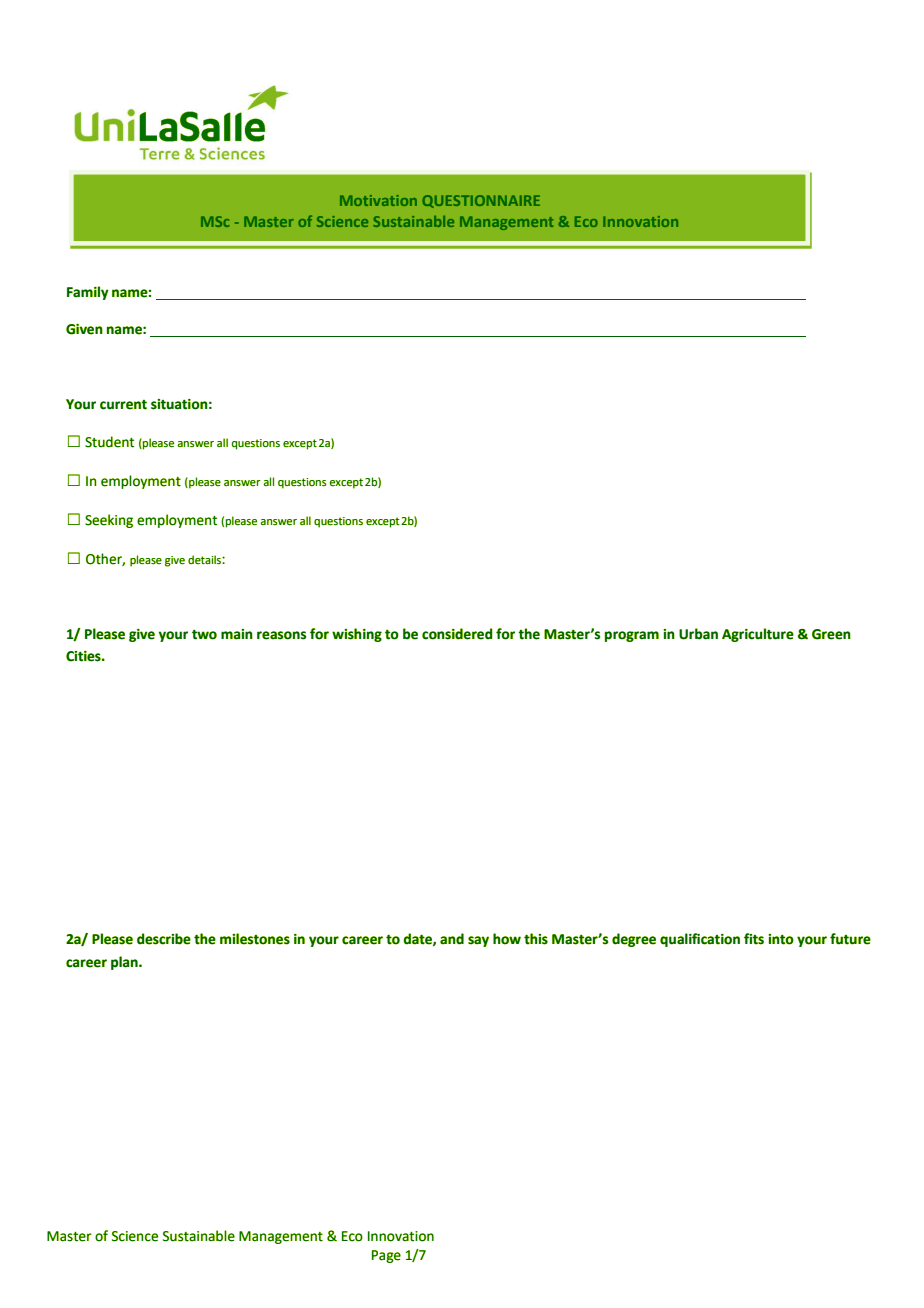 Image resolution: width=924 pixels, height=1308 pixels. I want to click on describe, so click(164, 939).
